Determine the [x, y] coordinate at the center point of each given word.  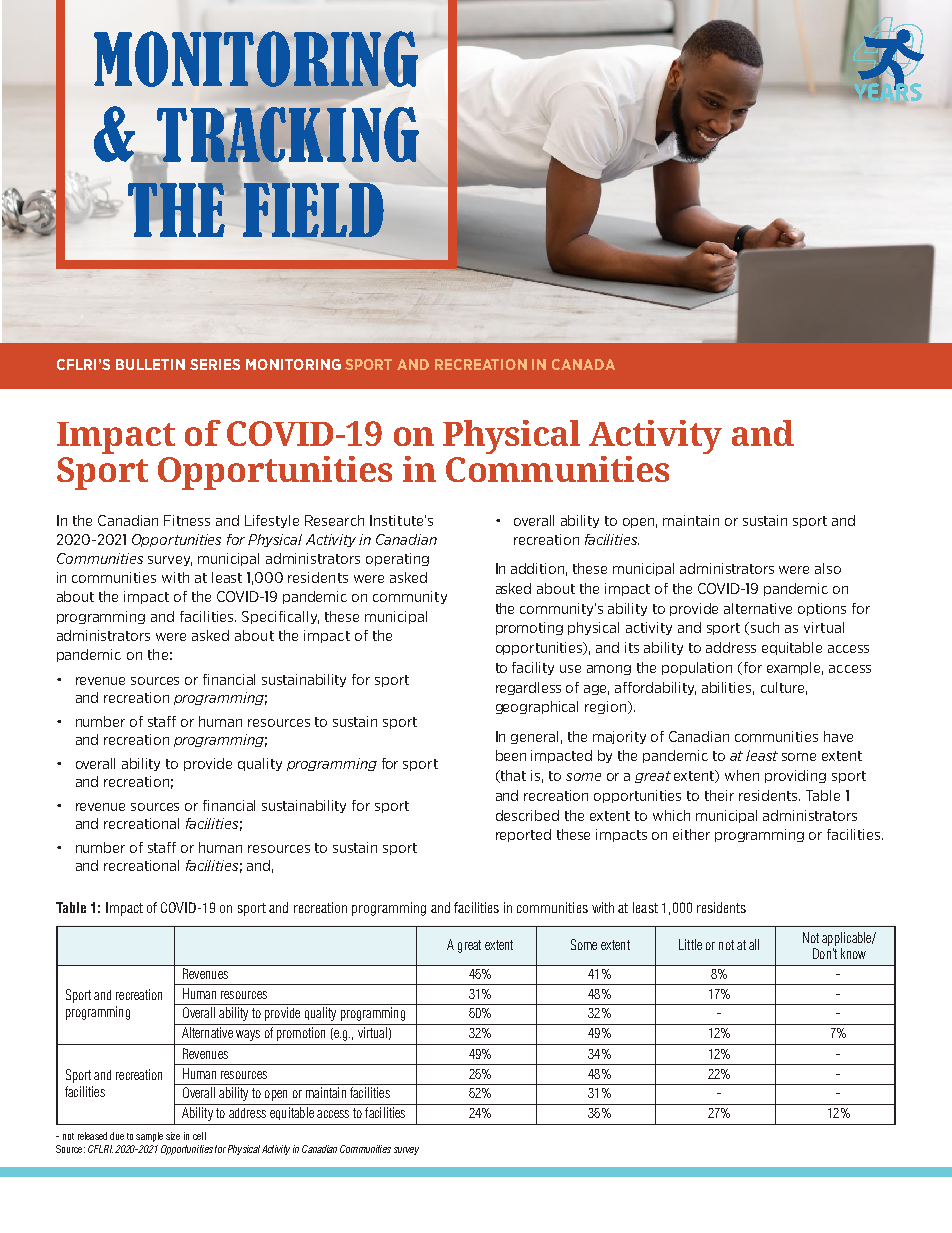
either [691, 834]
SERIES [215, 364]
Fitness [187, 520]
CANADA [583, 364]
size [173, 1136]
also [828, 568]
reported [523, 835]
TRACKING [288, 136]
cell [199, 1136]
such [765, 627]
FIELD [313, 209]
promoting [529, 628]
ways [248, 1035]
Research [334, 520]
